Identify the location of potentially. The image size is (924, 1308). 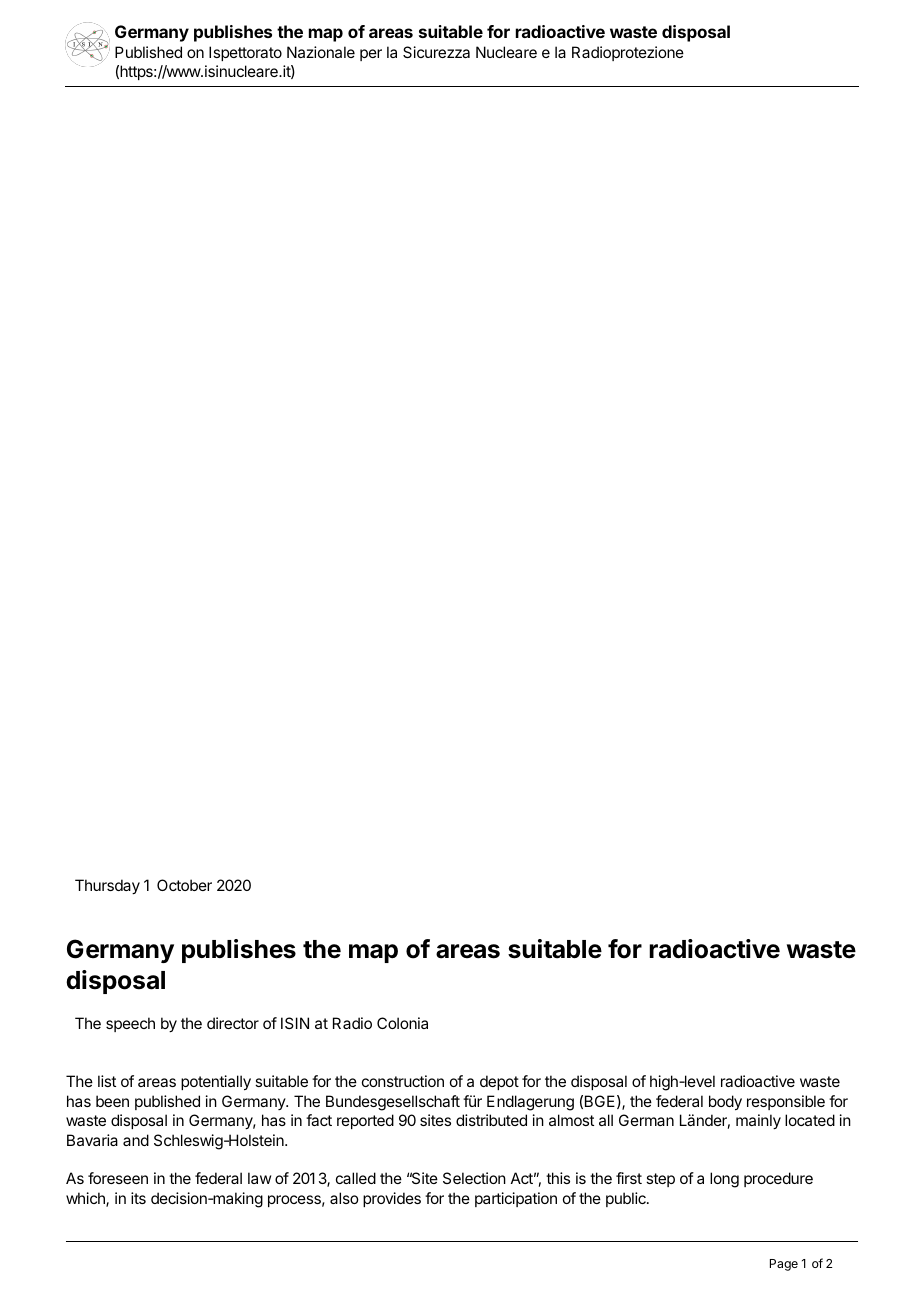
(216, 1083).
